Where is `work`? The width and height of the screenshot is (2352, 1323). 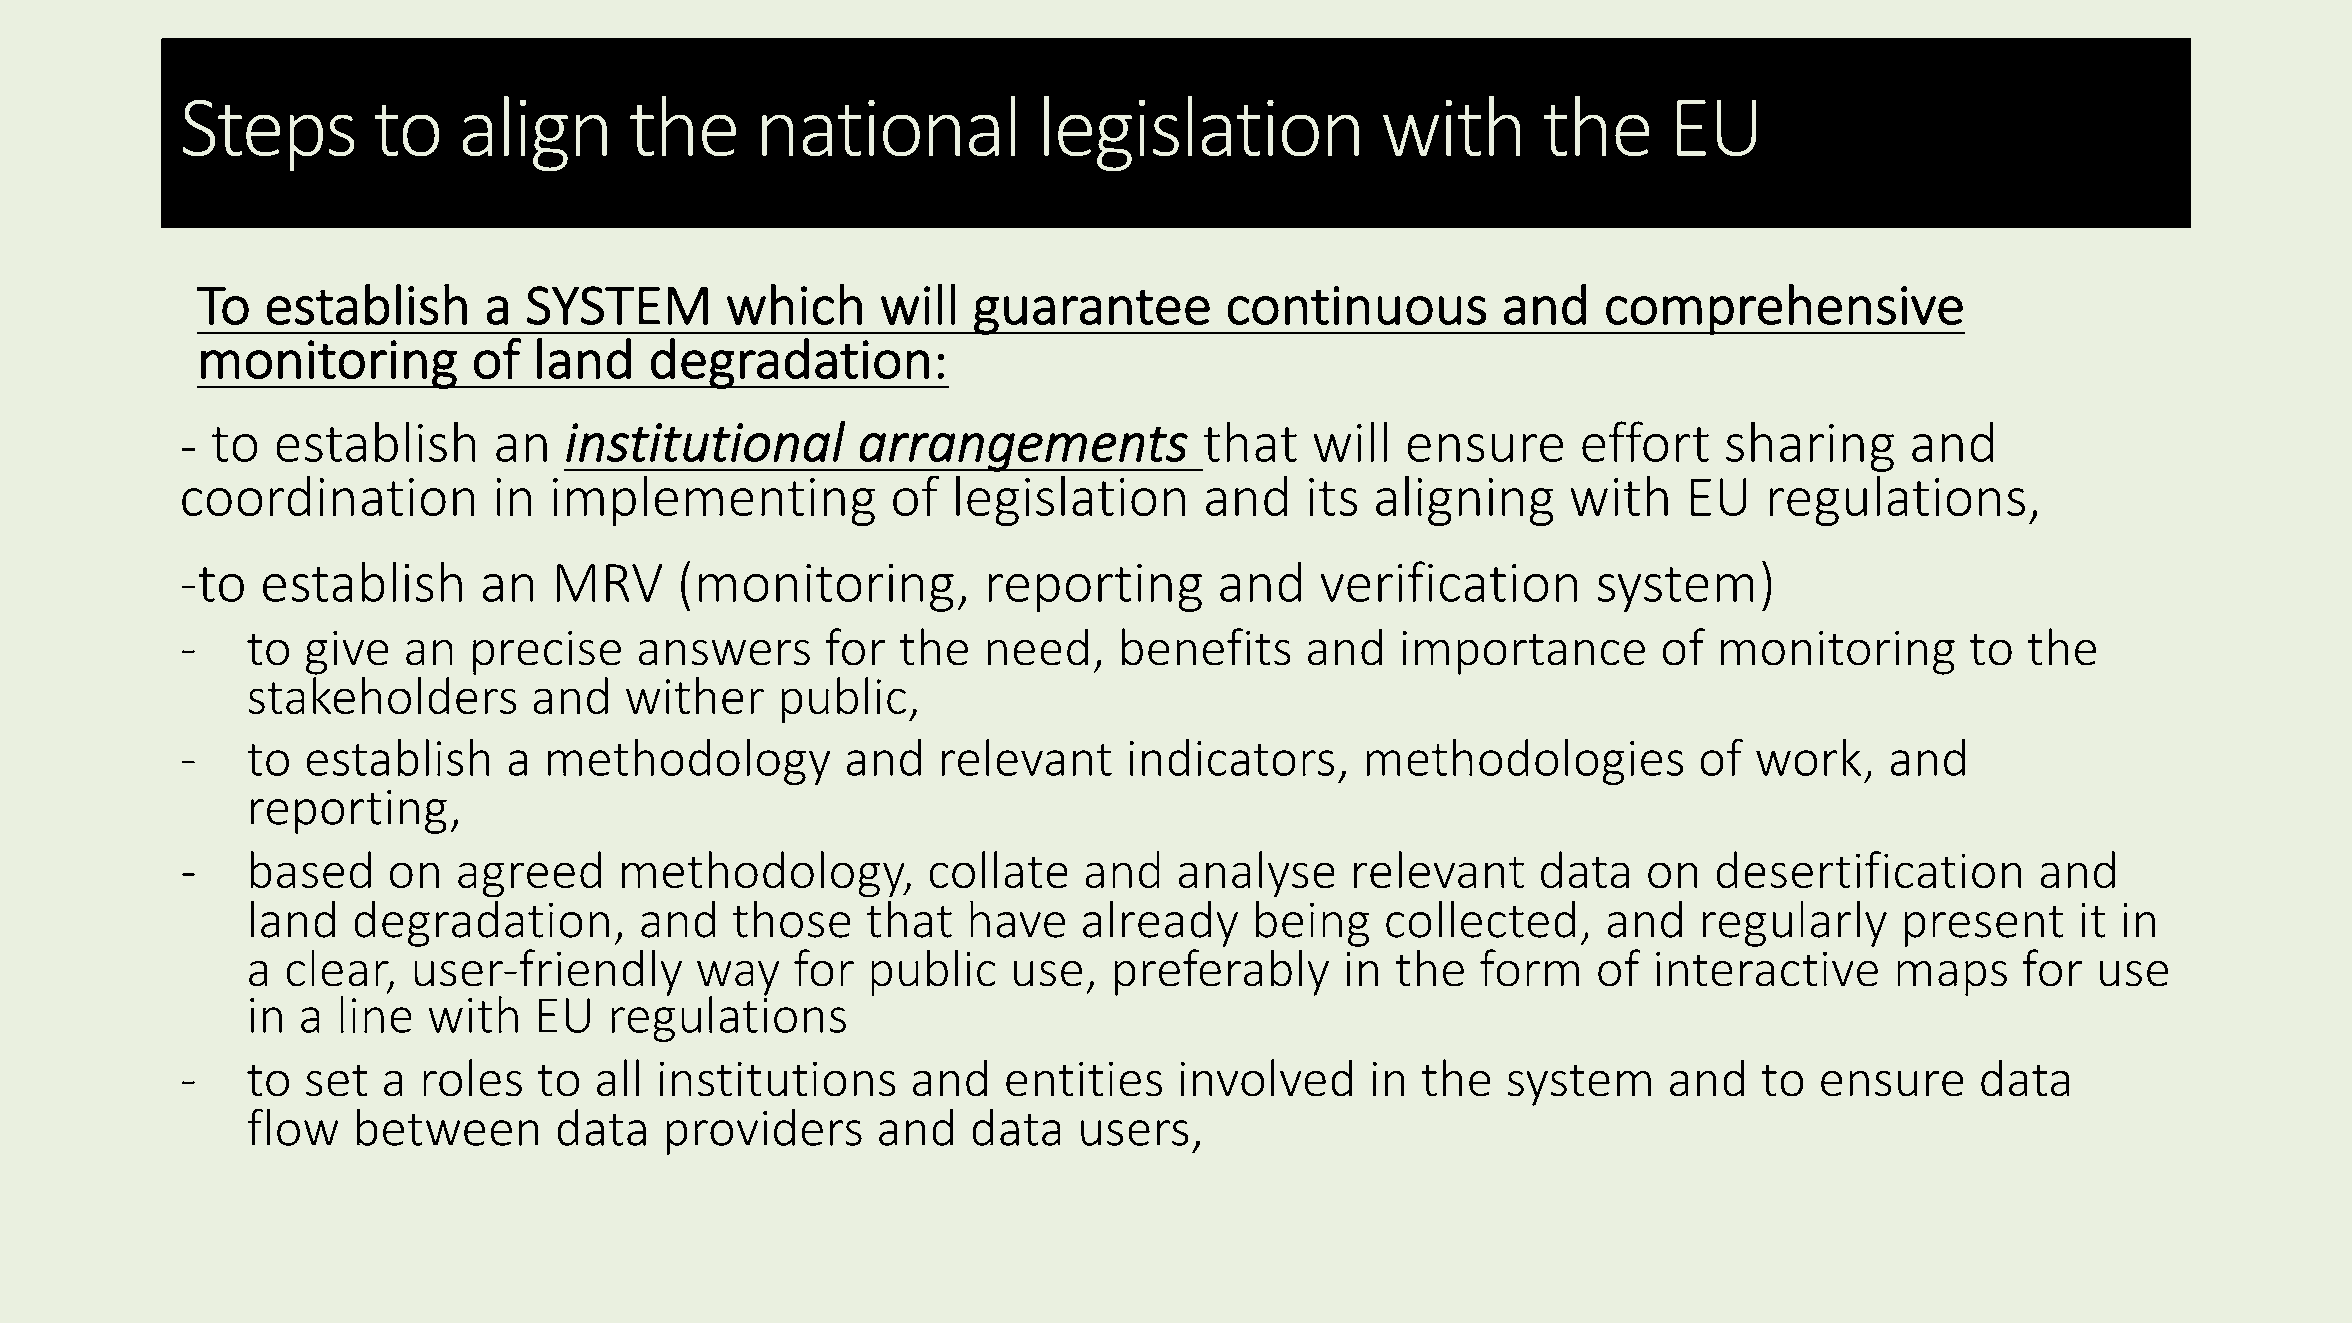
work is located at coordinates (1808, 757).
